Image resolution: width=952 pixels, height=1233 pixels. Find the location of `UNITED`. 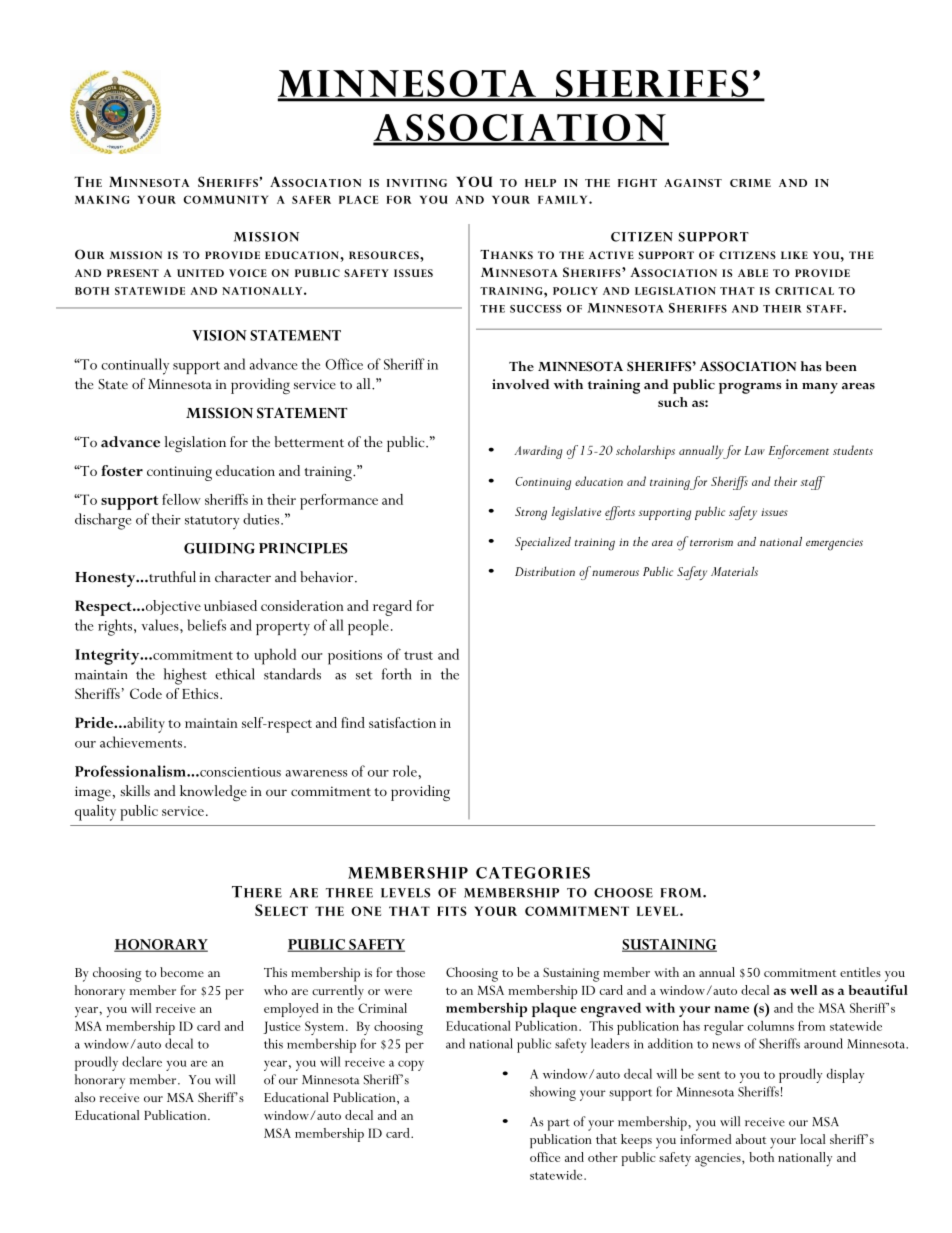

UNITED is located at coordinates (200, 273).
